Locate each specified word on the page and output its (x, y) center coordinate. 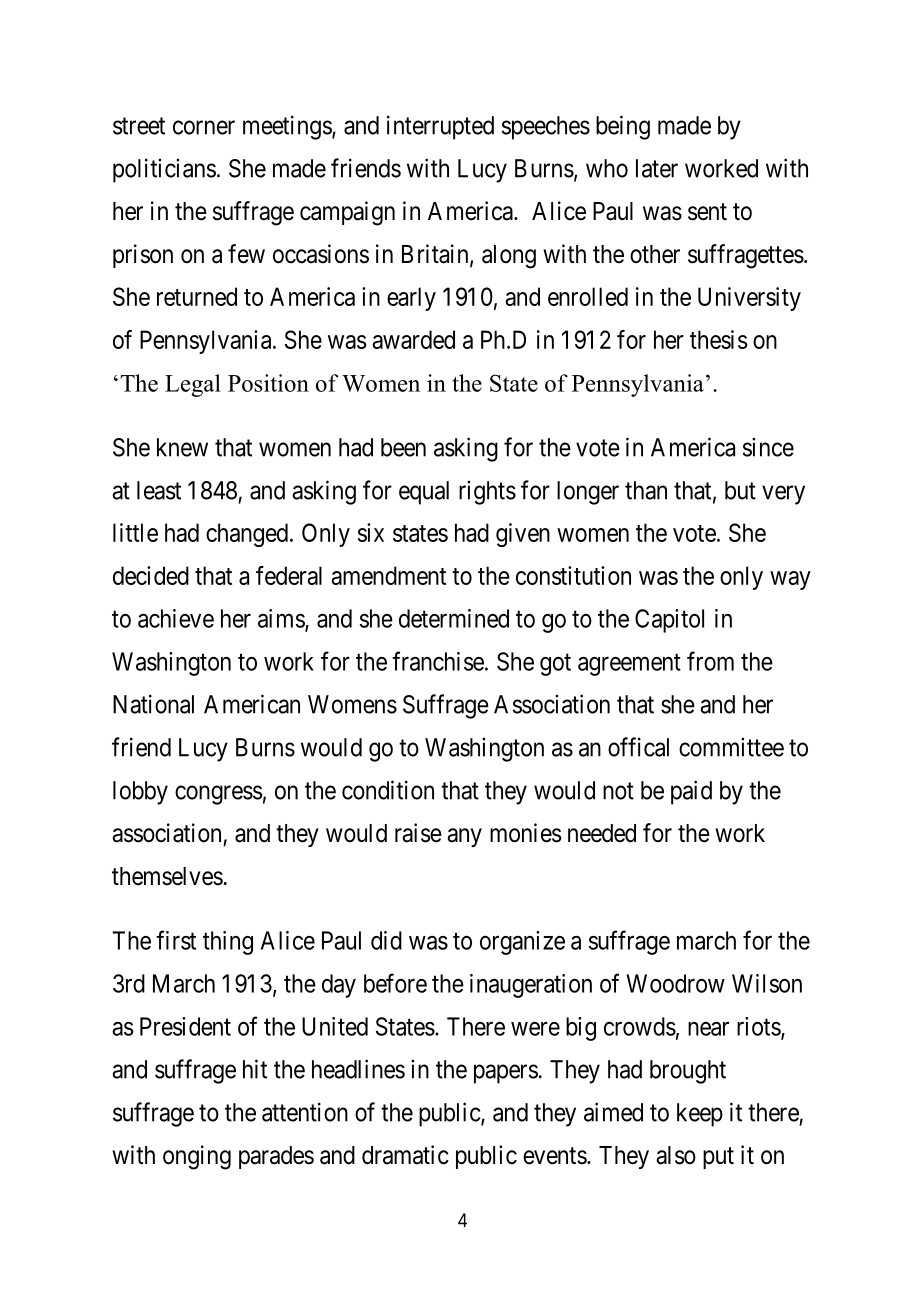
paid (691, 792)
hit (255, 1069)
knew (182, 447)
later (657, 168)
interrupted (440, 127)
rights (487, 492)
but (740, 490)
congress (219, 795)
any (464, 837)
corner (204, 127)
